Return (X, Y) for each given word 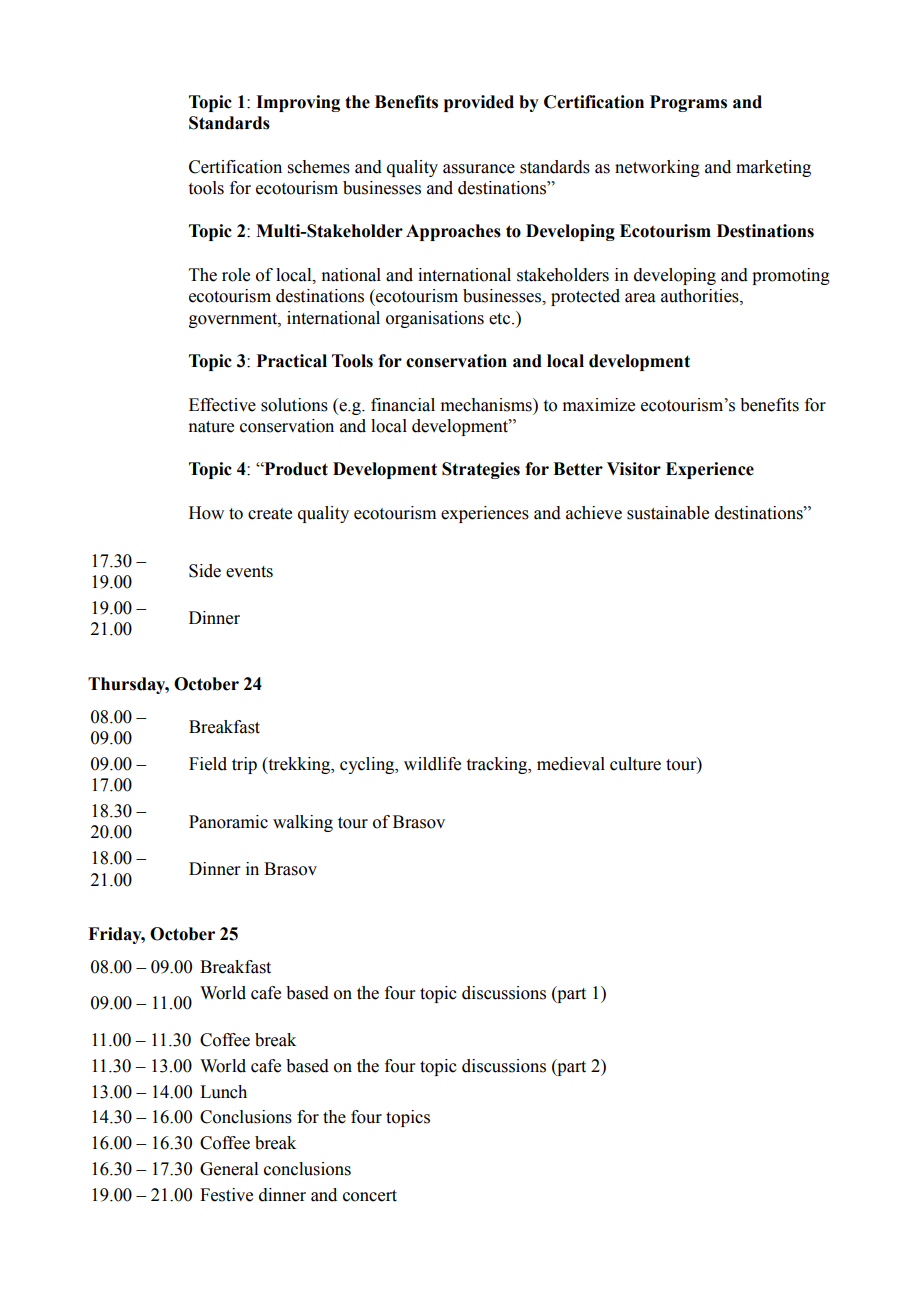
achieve (594, 513)
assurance (479, 169)
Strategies (481, 470)
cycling (368, 765)
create (270, 514)
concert (370, 1196)
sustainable (668, 513)
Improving (298, 103)
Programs (688, 103)
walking (303, 823)
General (229, 1169)
